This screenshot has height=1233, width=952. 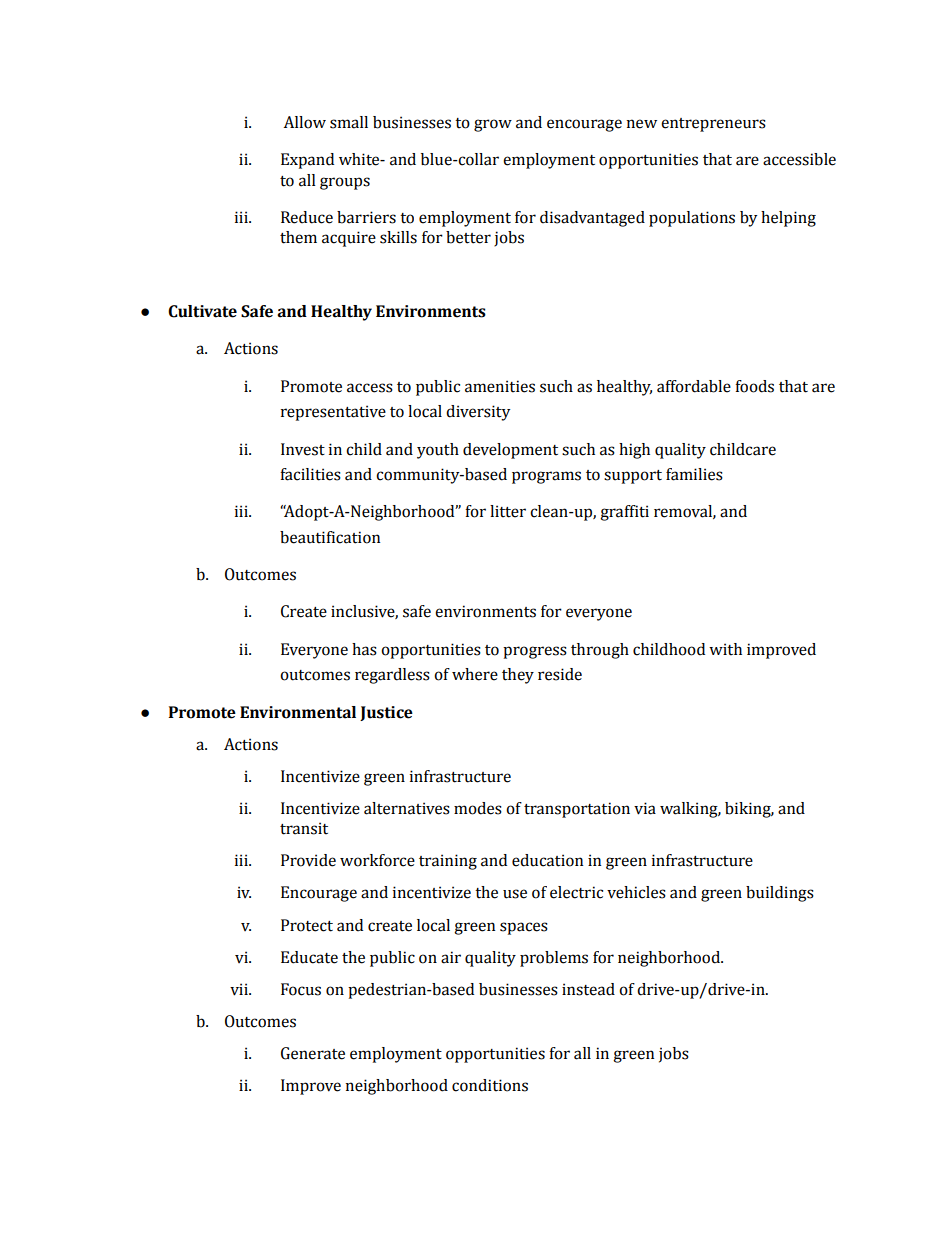 I want to click on modes, so click(x=478, y=808).
